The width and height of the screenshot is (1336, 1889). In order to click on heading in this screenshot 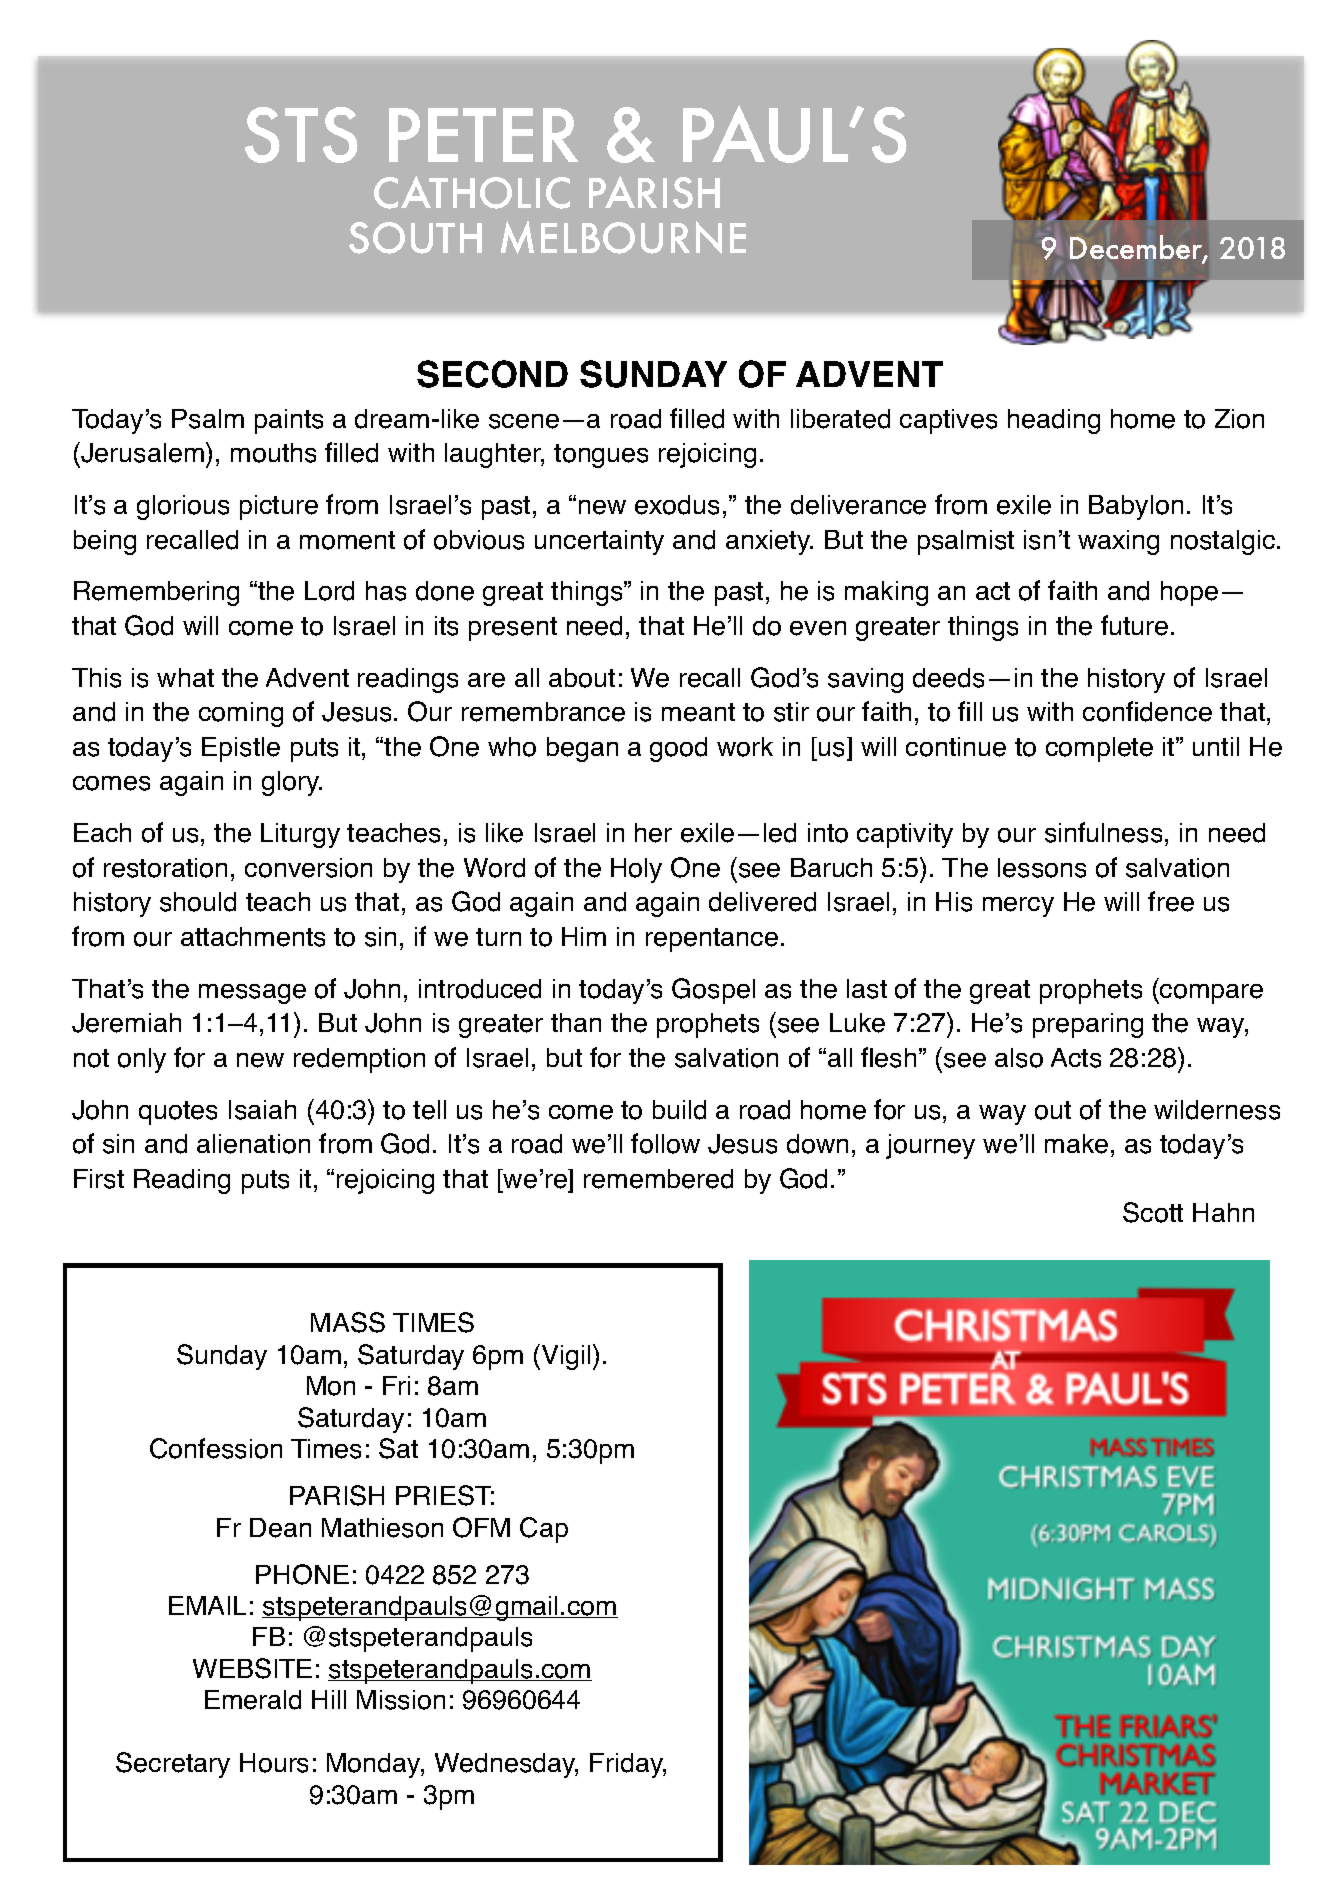, I will do `click(1054, 421)`.
